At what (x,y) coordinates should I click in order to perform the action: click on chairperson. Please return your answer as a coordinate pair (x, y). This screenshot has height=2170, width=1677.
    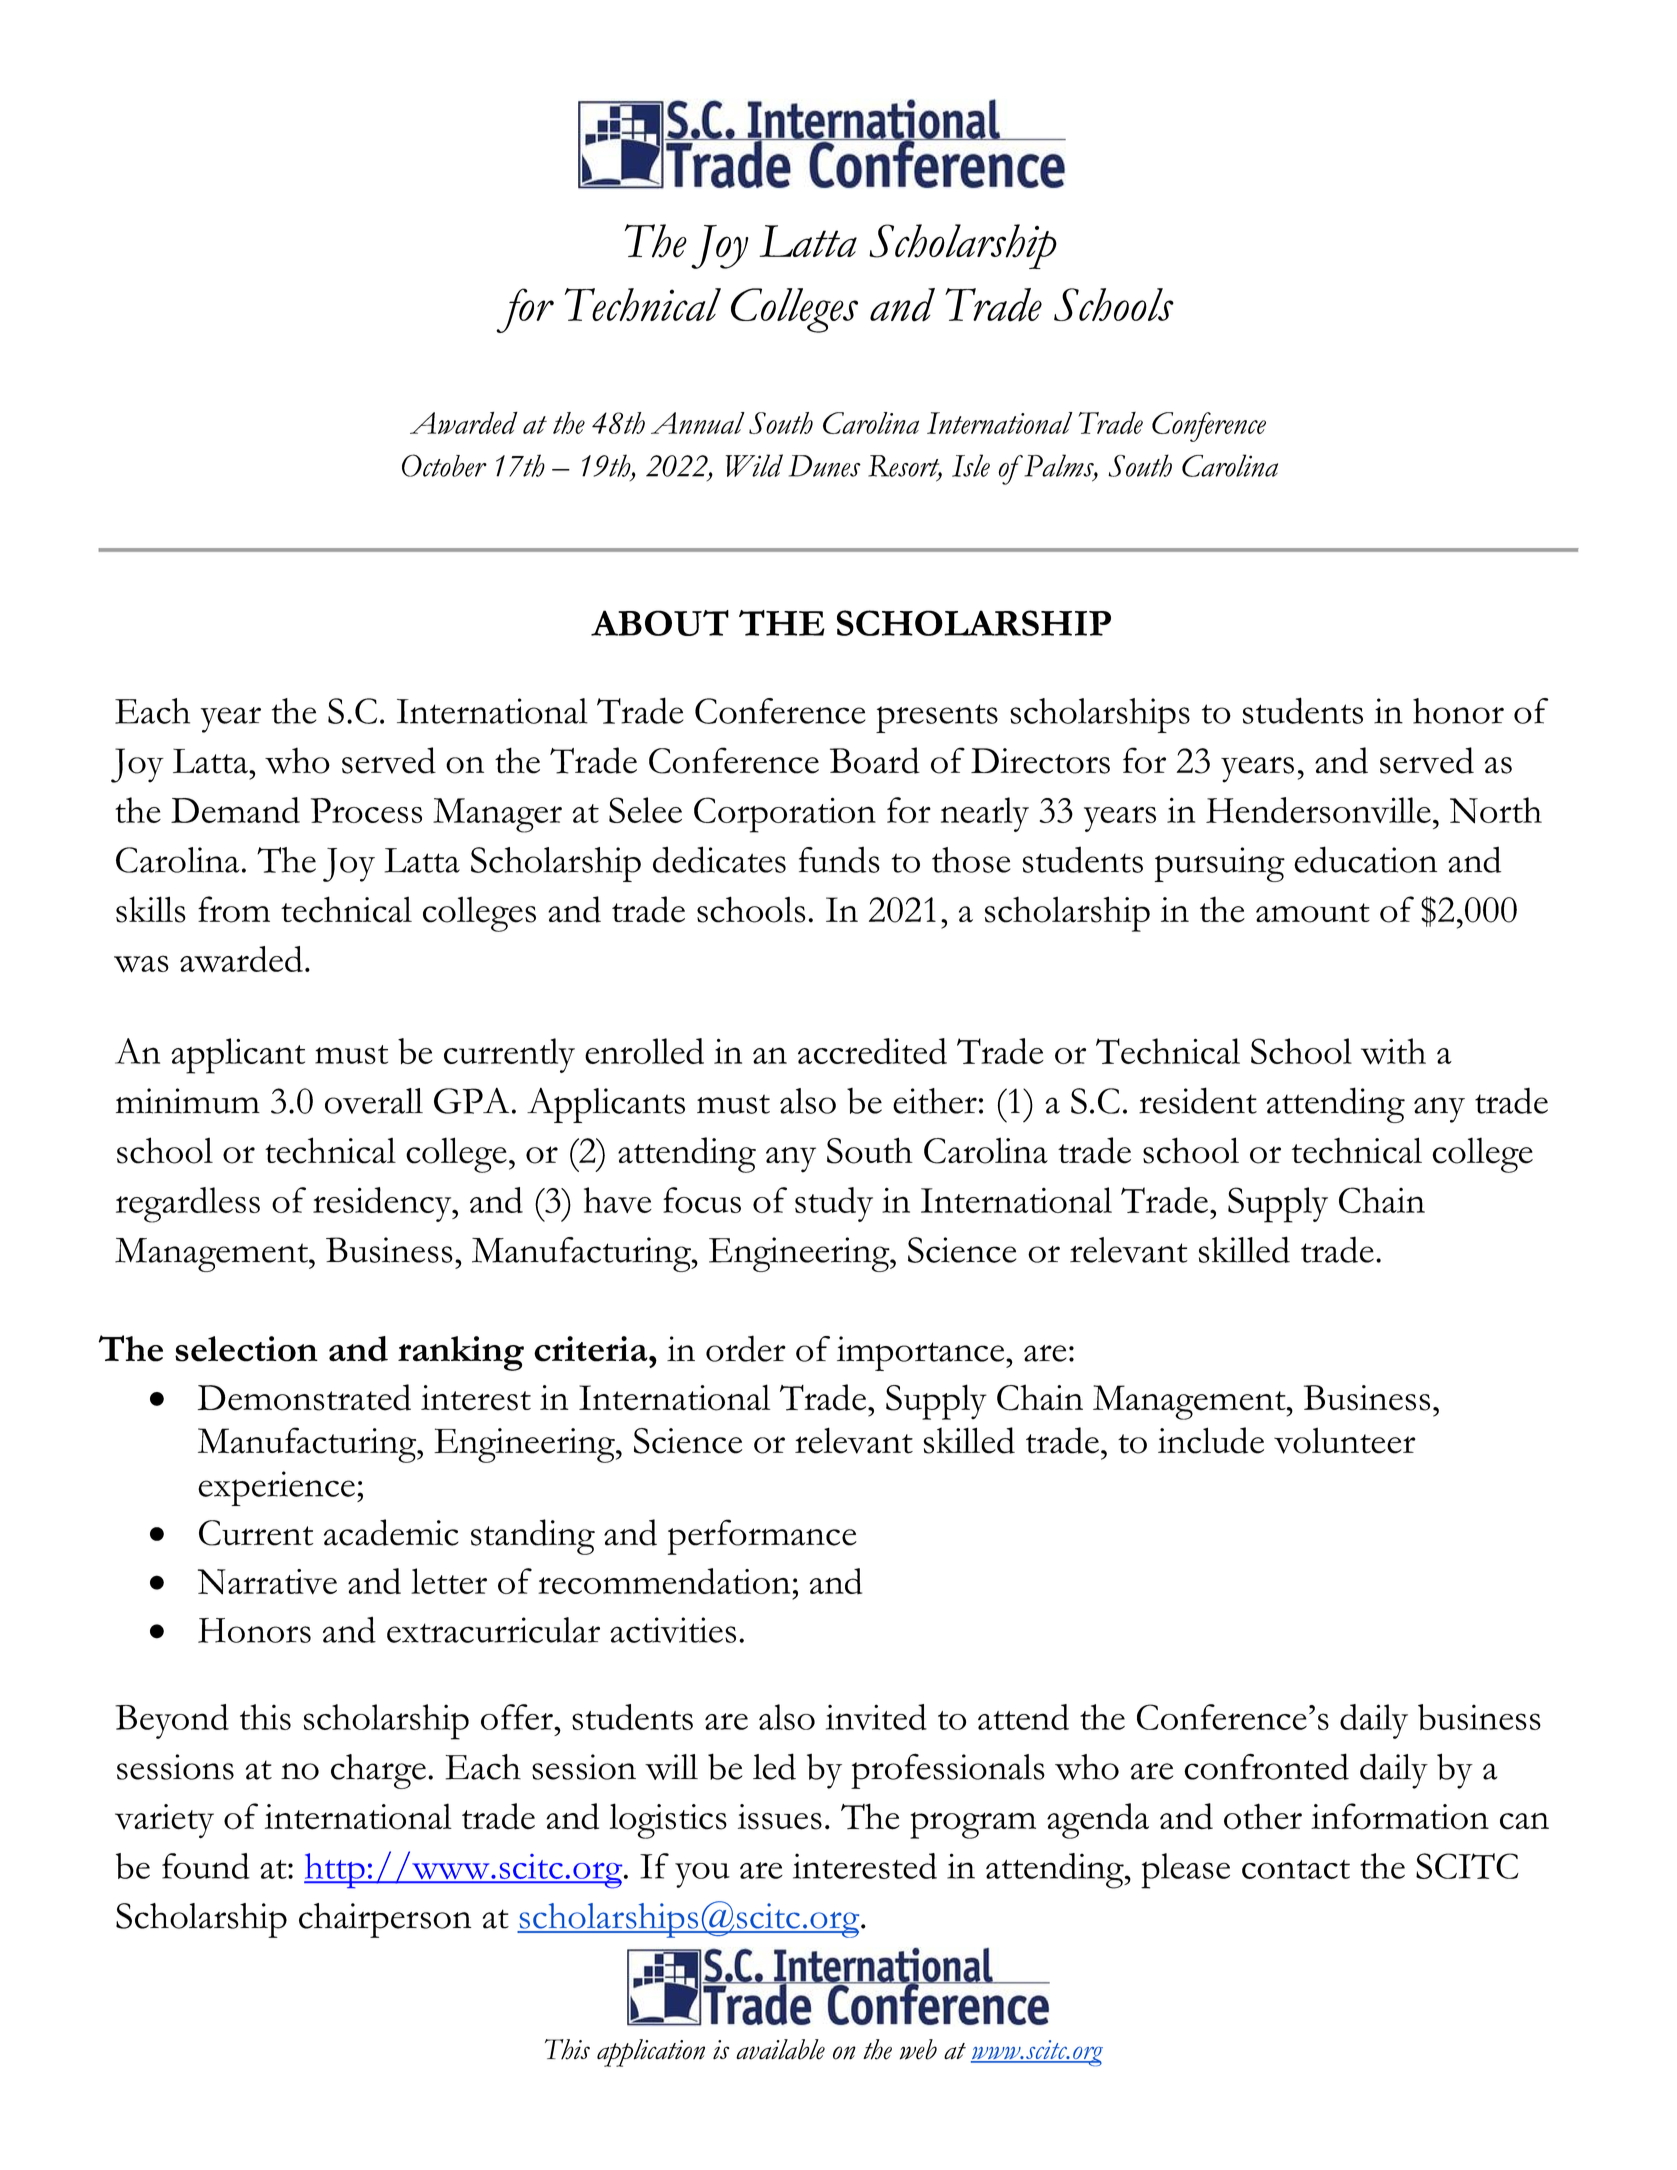
    Looking at the image, I should click on (385, 1920).
